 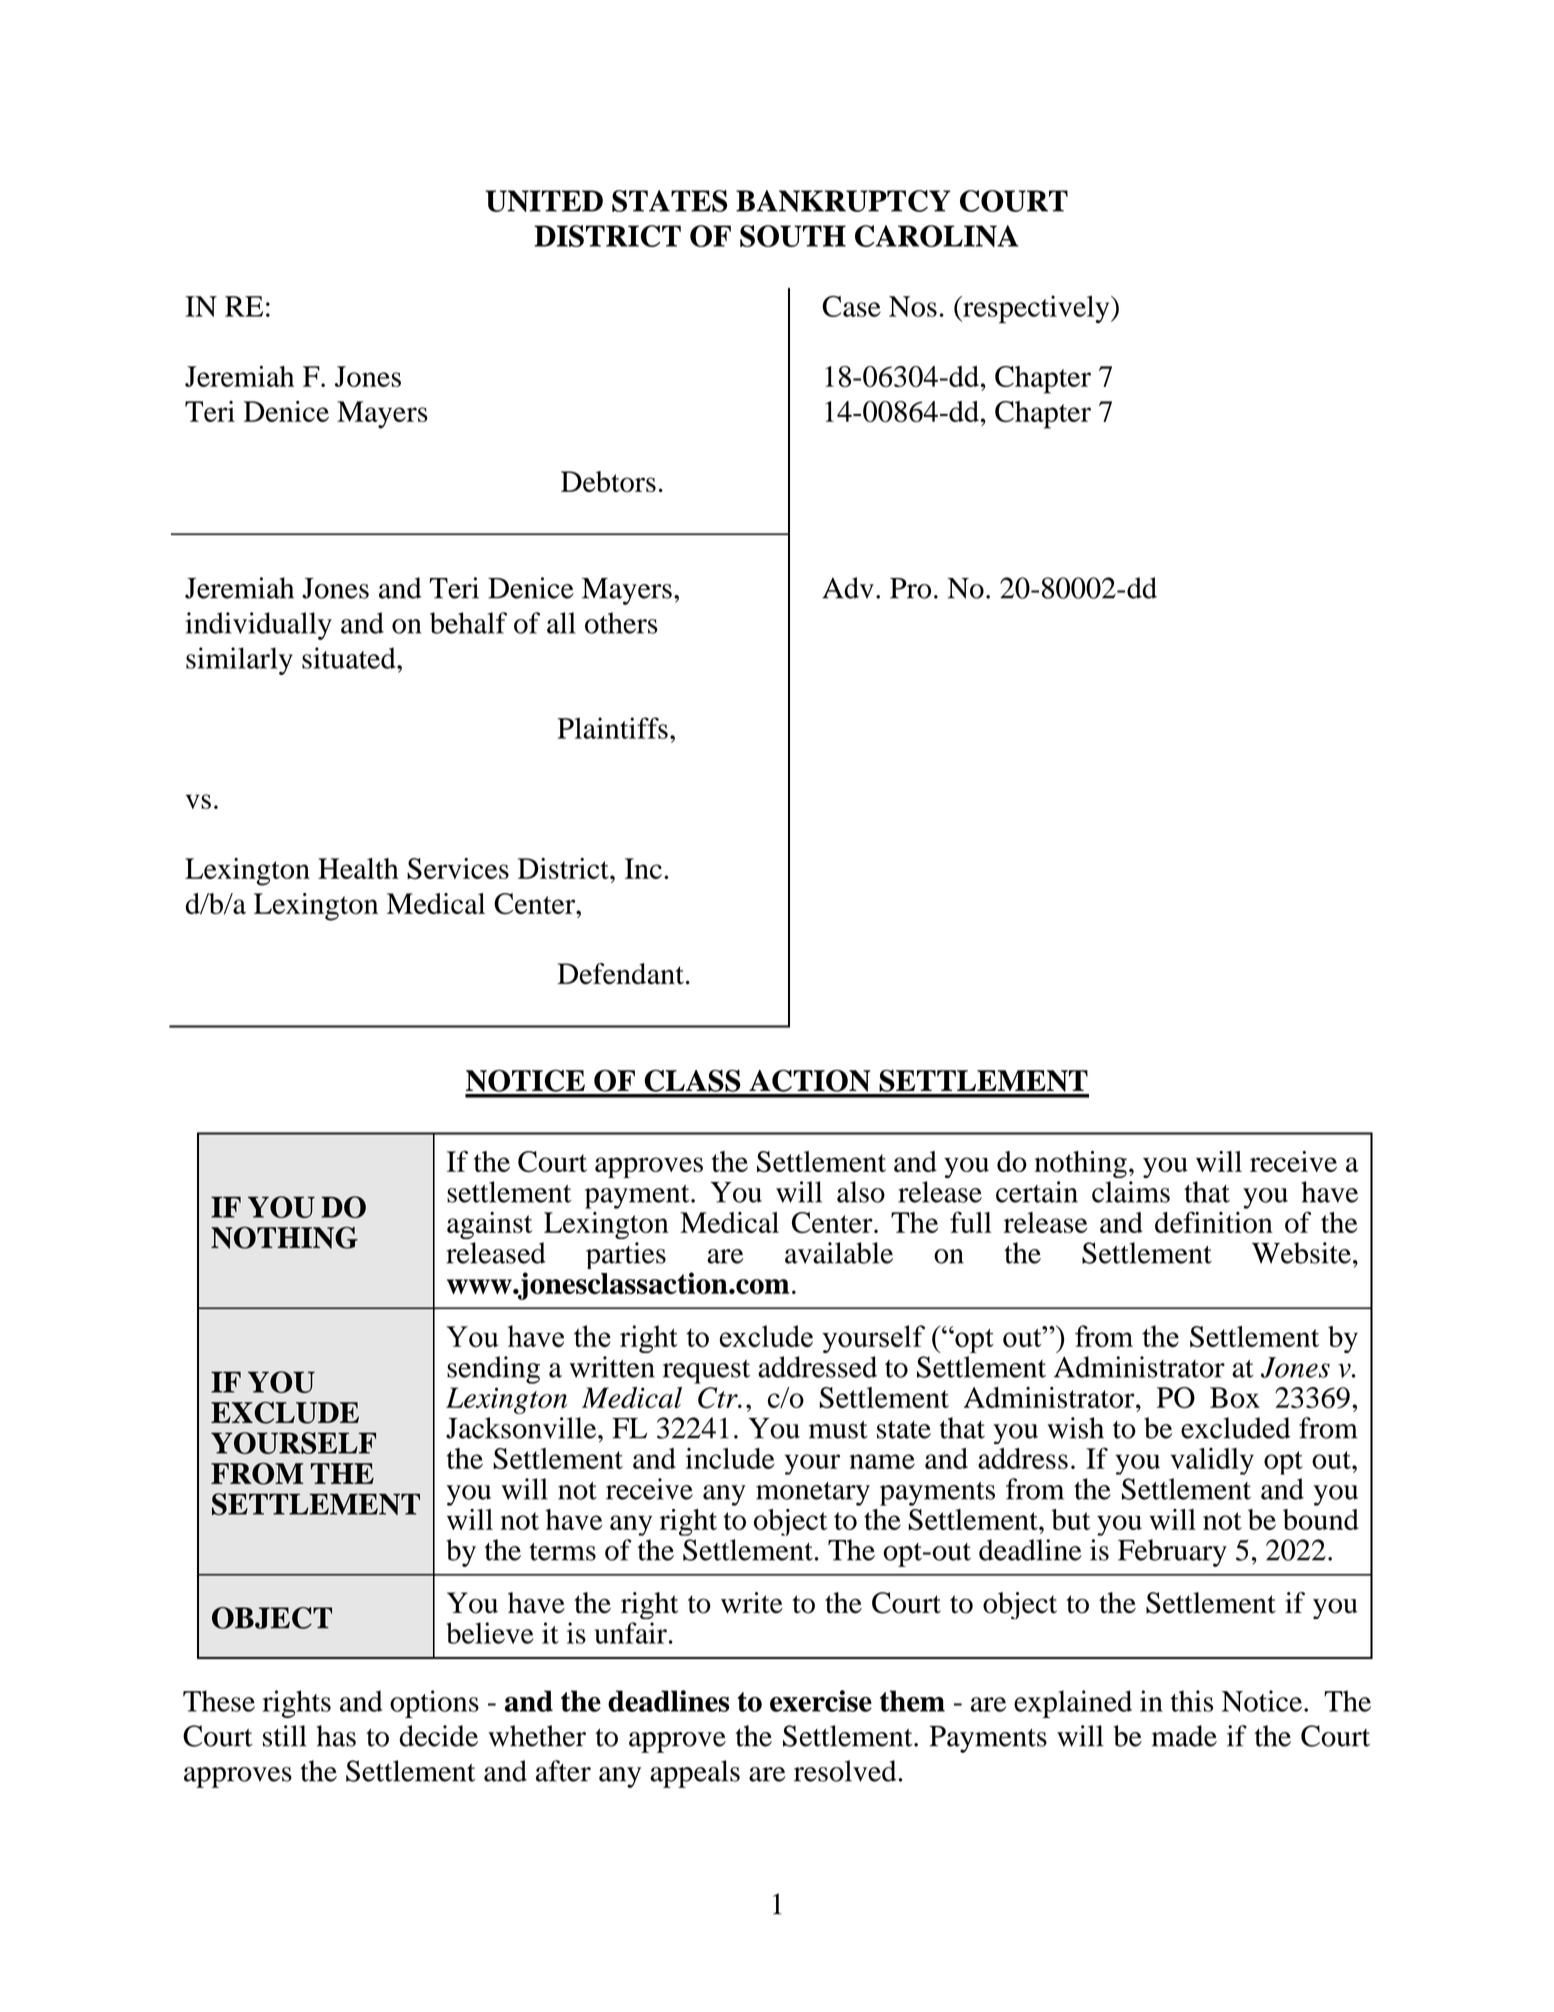 I want to click on claims, so click(x=1131, y=1192).
